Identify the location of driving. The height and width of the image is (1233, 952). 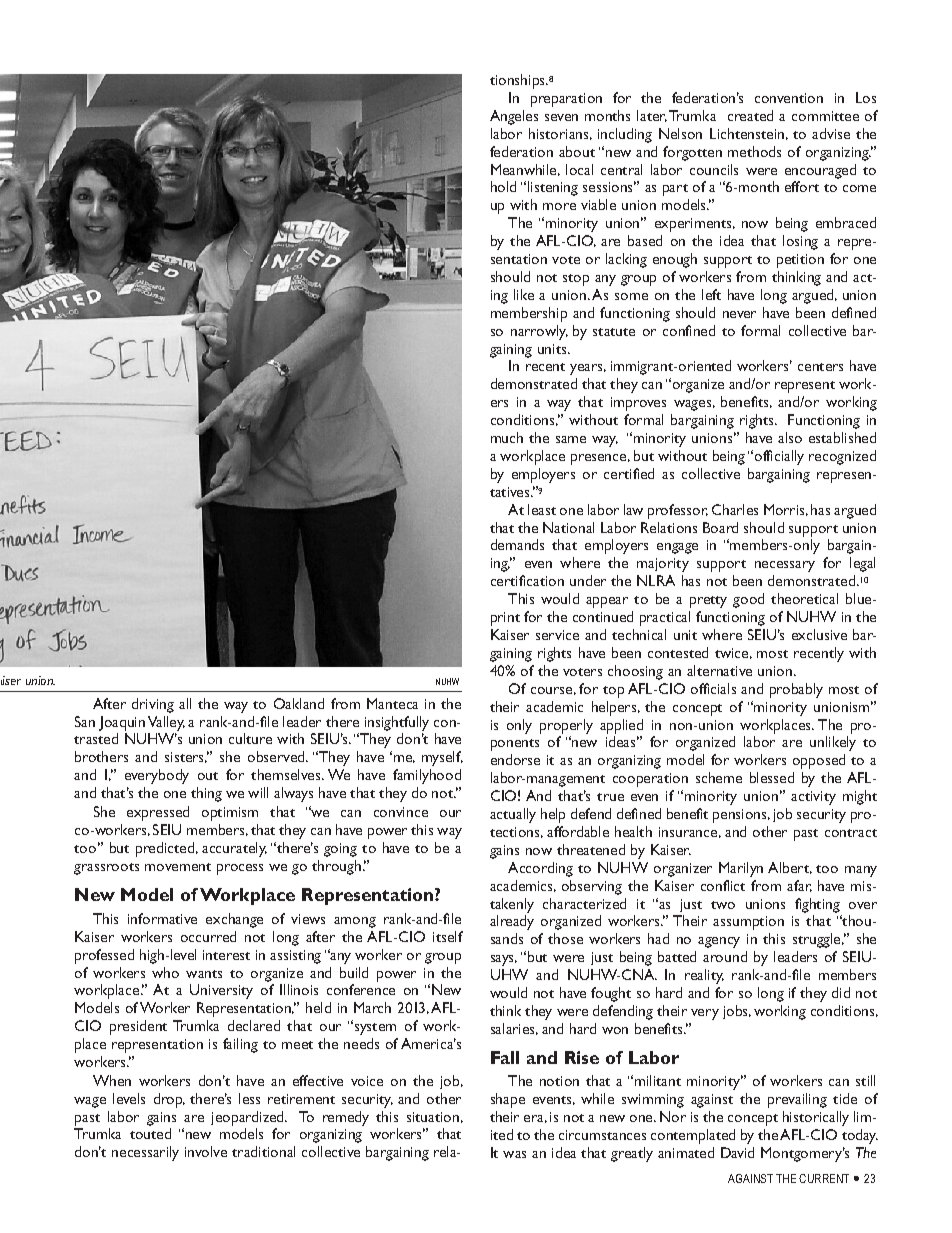
(153, 705).
